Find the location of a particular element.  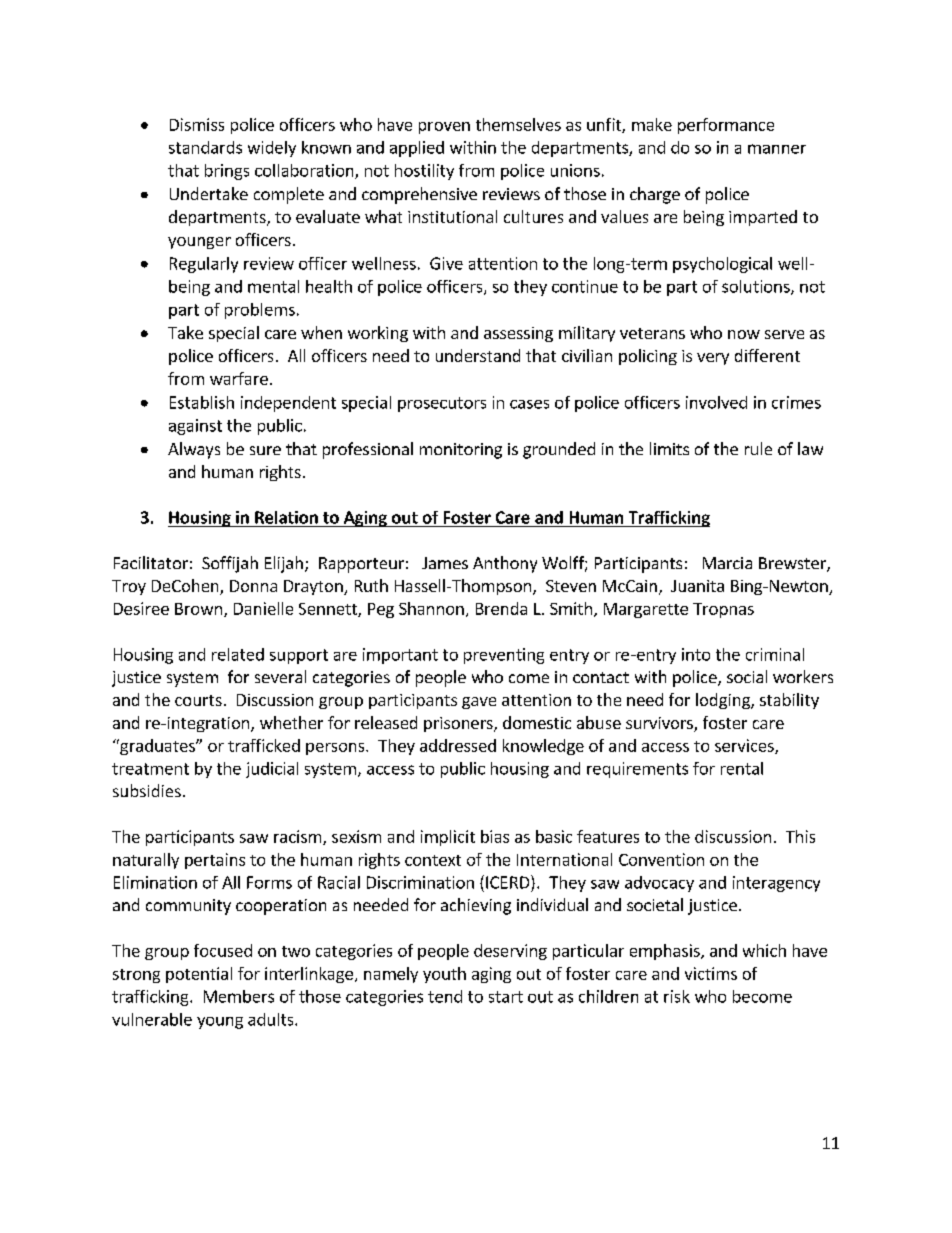

warfare is located at coordinates (239, 378).
